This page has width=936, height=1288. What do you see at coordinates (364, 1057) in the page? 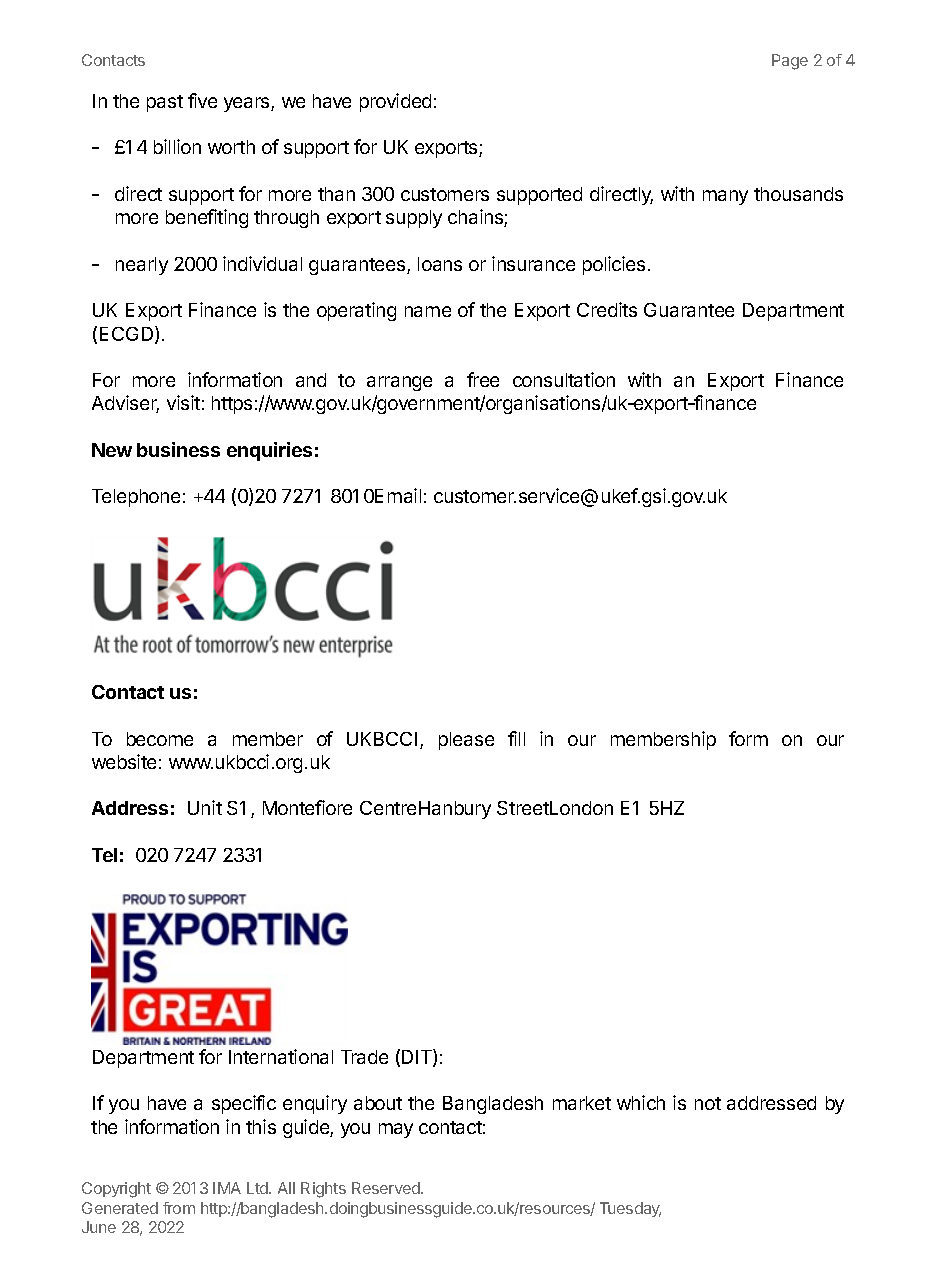
I see `Trade` at bounding box center [364, 1057].
